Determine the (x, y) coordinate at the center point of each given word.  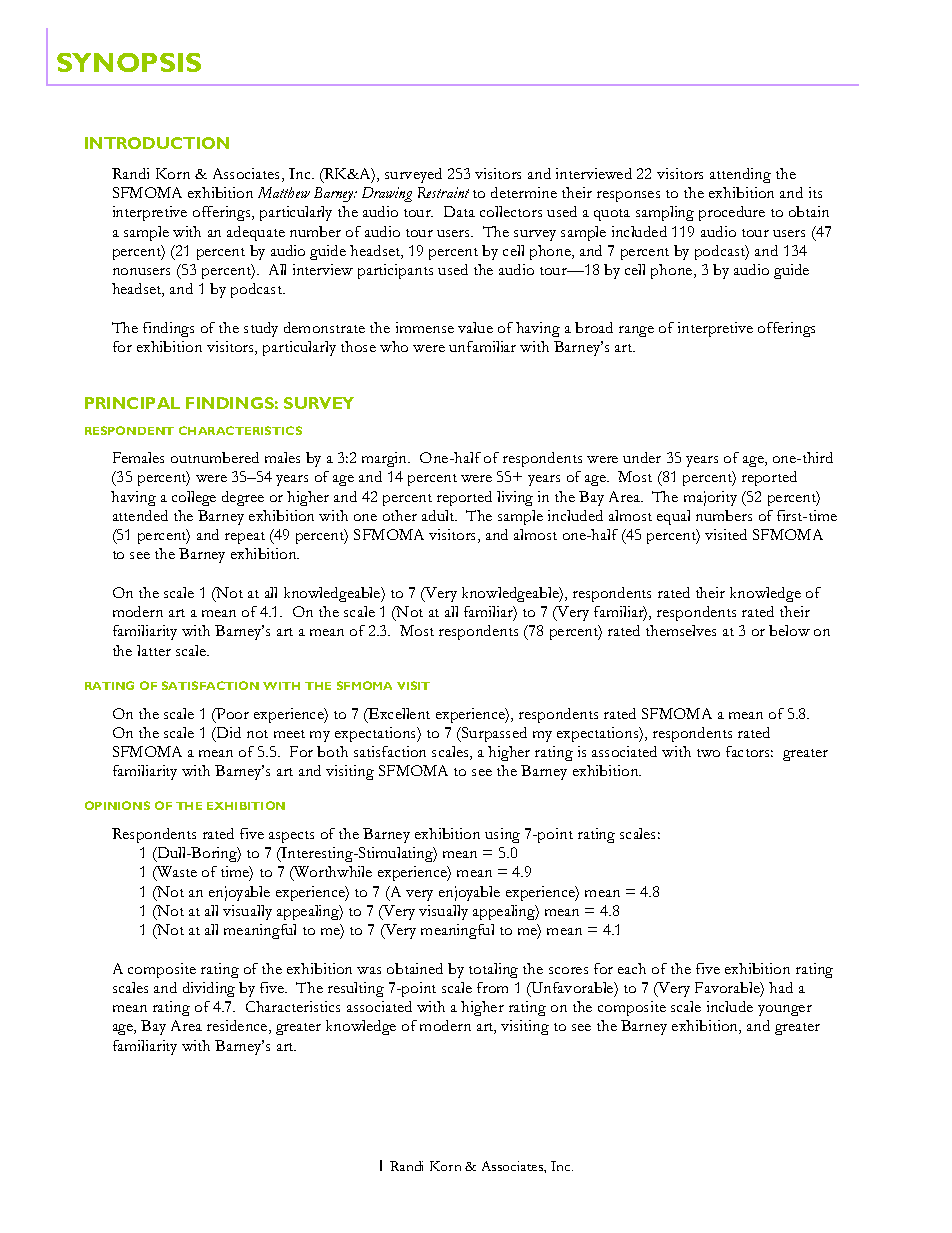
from (492, 987)
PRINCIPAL (132, 403)
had (781, 987)
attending (740, 175)
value (475, 327)
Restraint (443, 192)
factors (749, 751)
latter (154, 650)
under (642, 457)
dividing (209, 989)
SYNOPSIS (129, 62)
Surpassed (493, 734)
